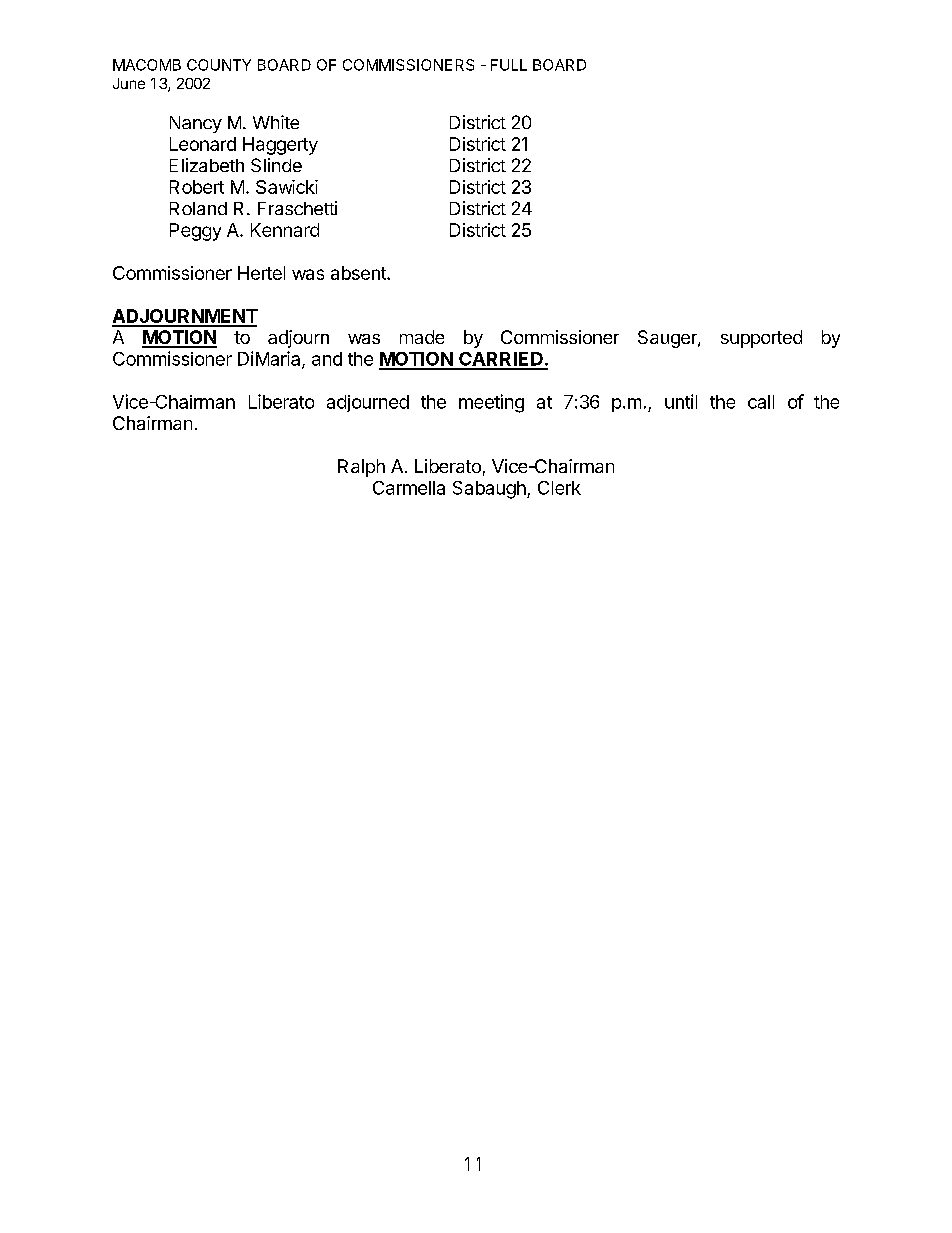 Image resolution: width=952 pixels, height=1233 pixels. Describe the element at coordinates (276, 122) in the page. I see `White` at that location.
